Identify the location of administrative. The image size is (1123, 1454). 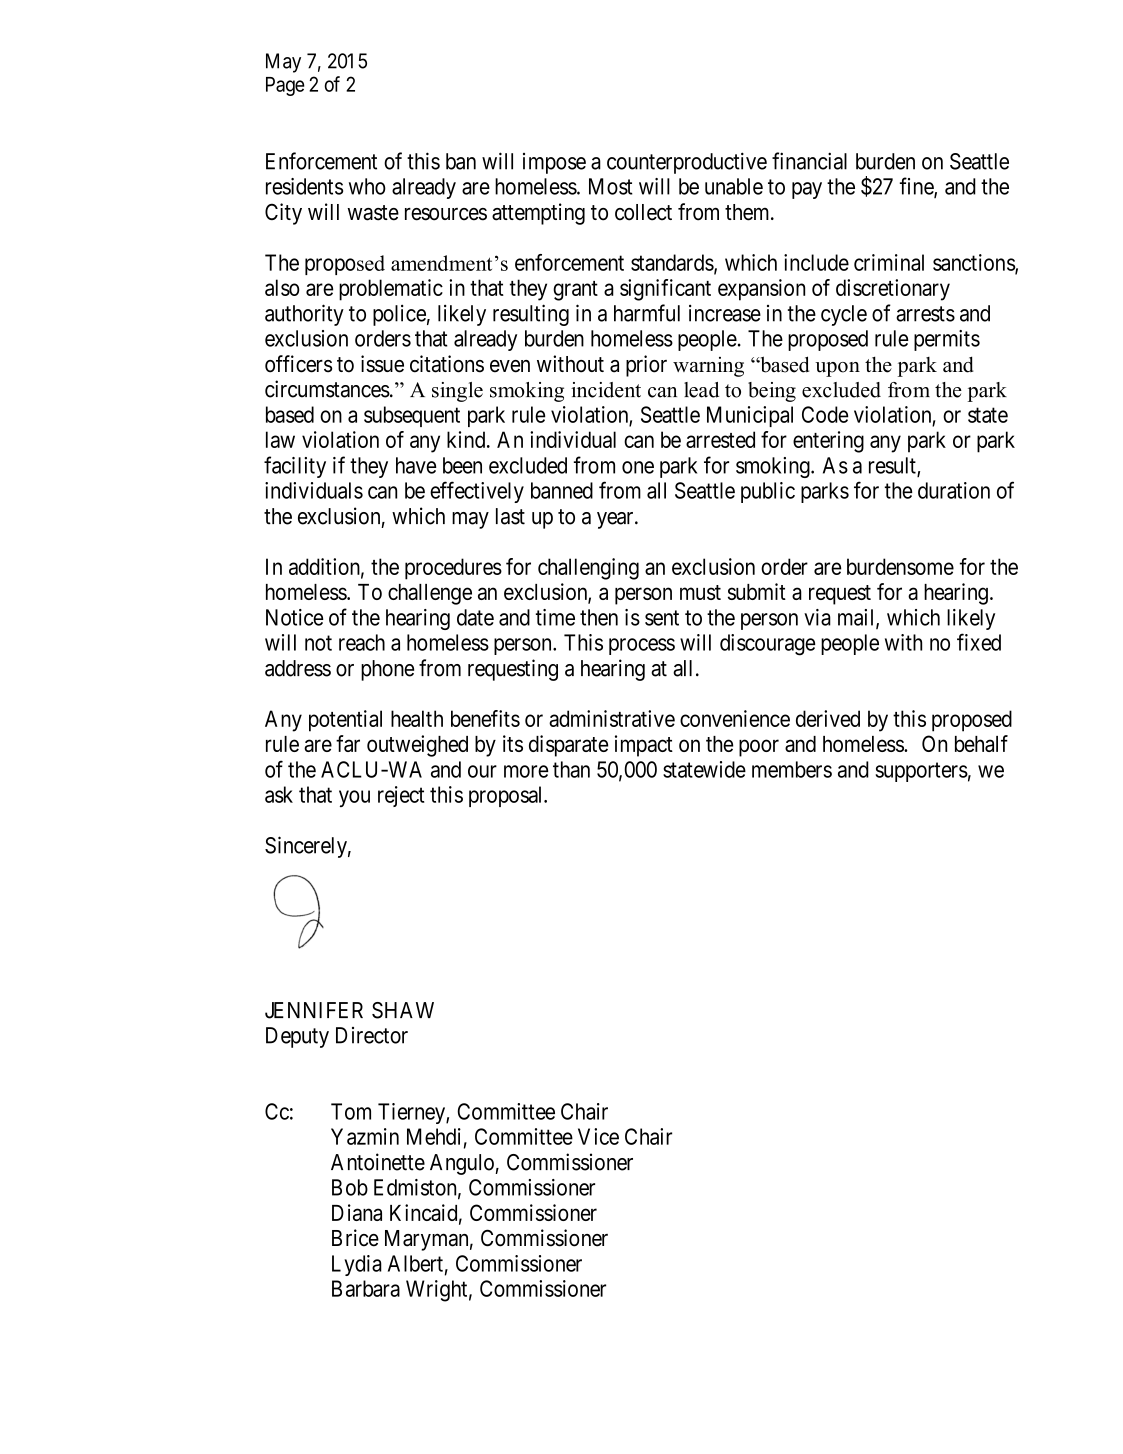
(612, 718).
